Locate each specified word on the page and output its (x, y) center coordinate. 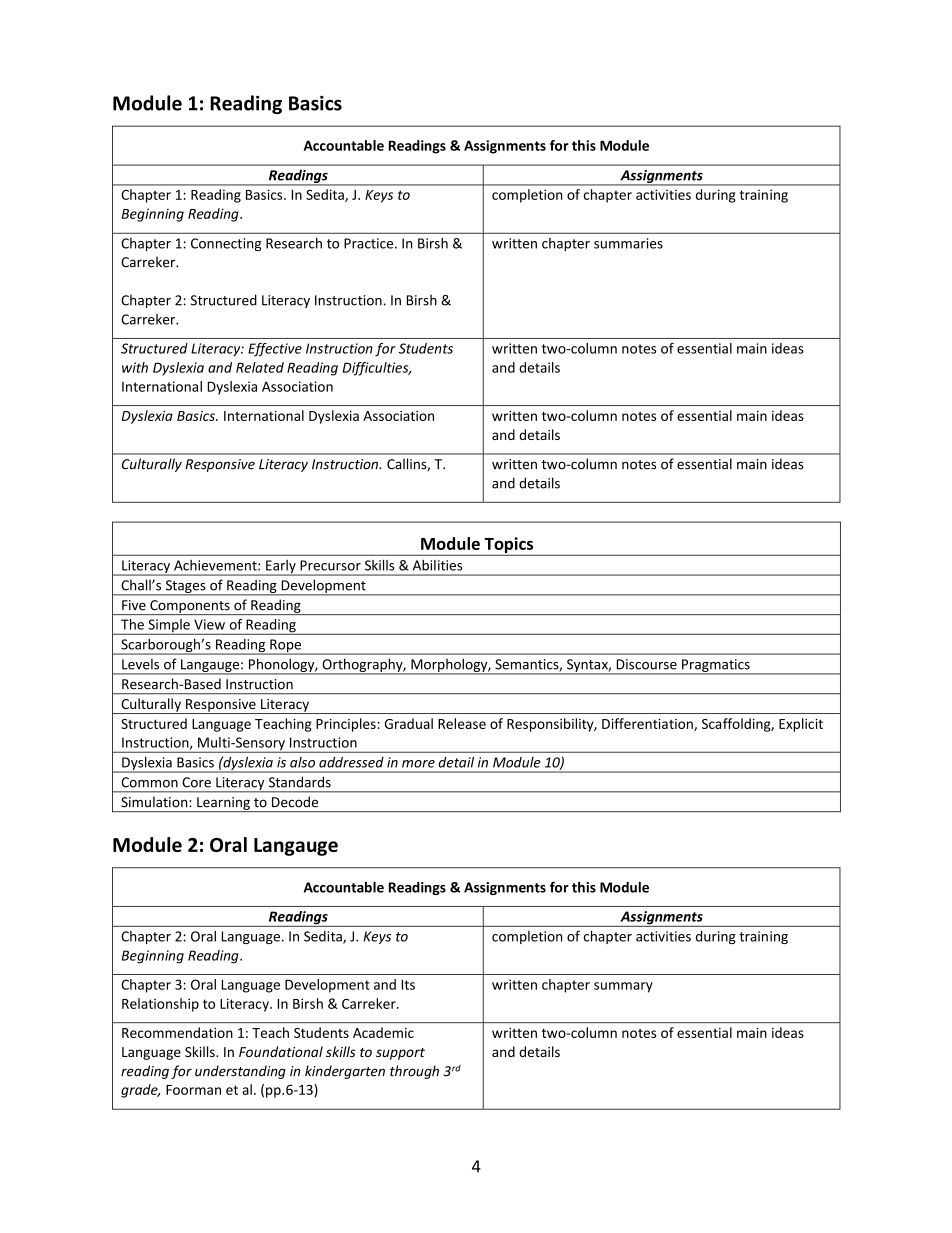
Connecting (226, 244)
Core (196, 782)
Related (260, 367)
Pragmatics (716, 666)
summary (623, 987)
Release (462, 723)
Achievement (216, 565)
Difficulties (377, 369)
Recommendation (177, 1032)
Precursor (330, 565)
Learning (223, 804)
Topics (509, 546)
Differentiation (648, 724)
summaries (628, 243)
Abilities (437, 565)
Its (408, 984)
